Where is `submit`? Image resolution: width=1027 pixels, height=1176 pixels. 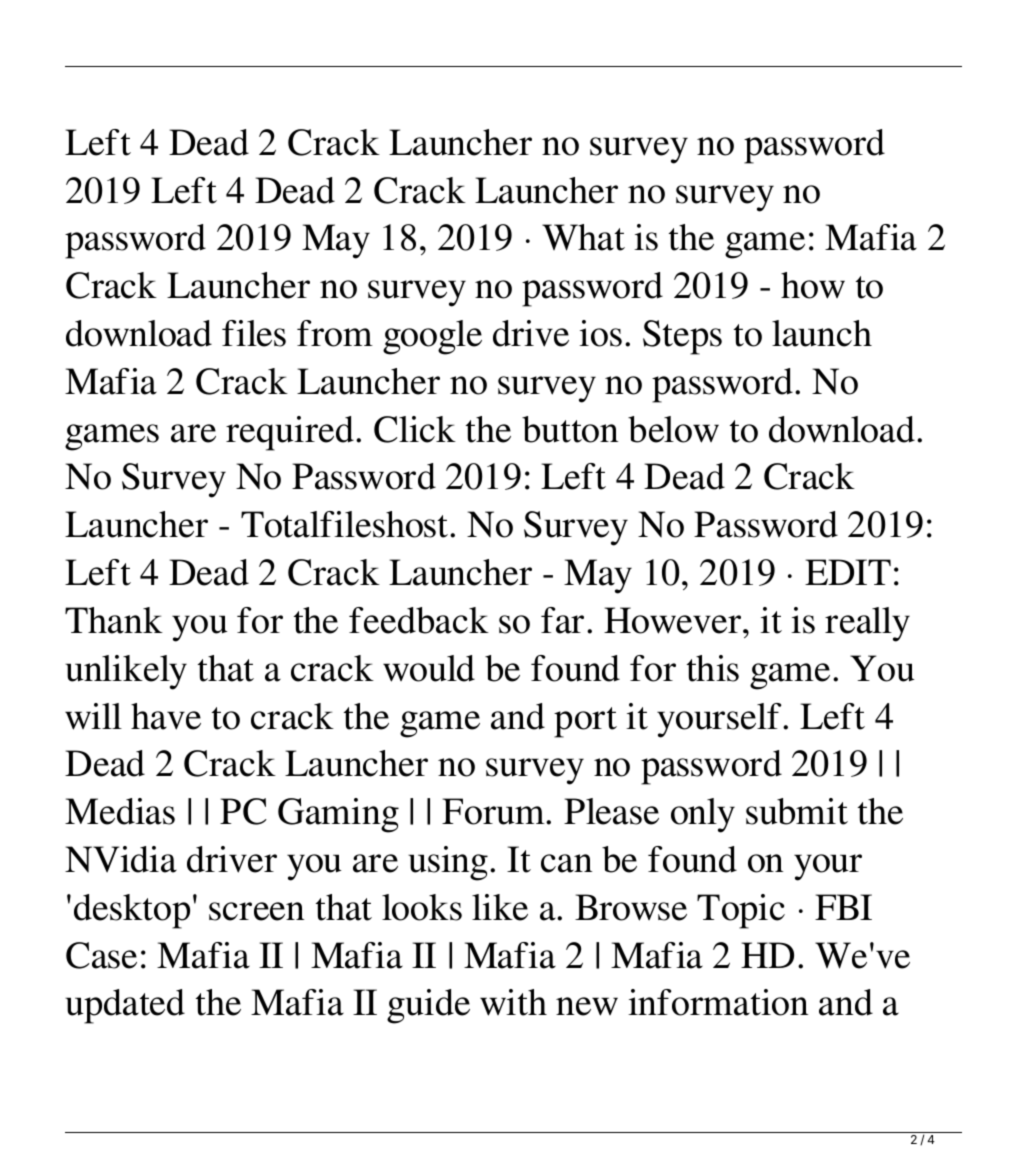 submit is located at coordinates (797, 811).
